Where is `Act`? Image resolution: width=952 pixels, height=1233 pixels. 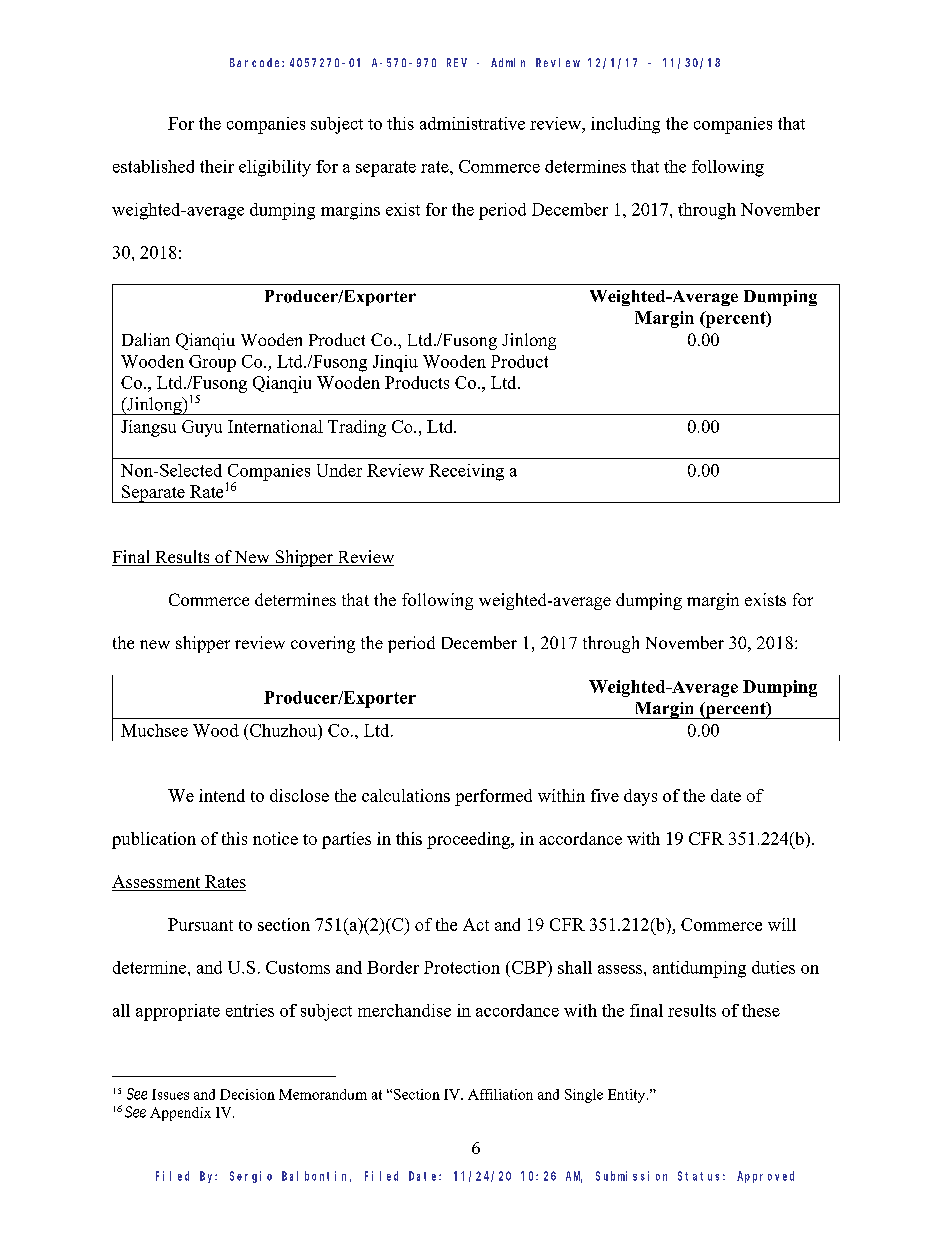 Act is located at coordinates (476, 924).
